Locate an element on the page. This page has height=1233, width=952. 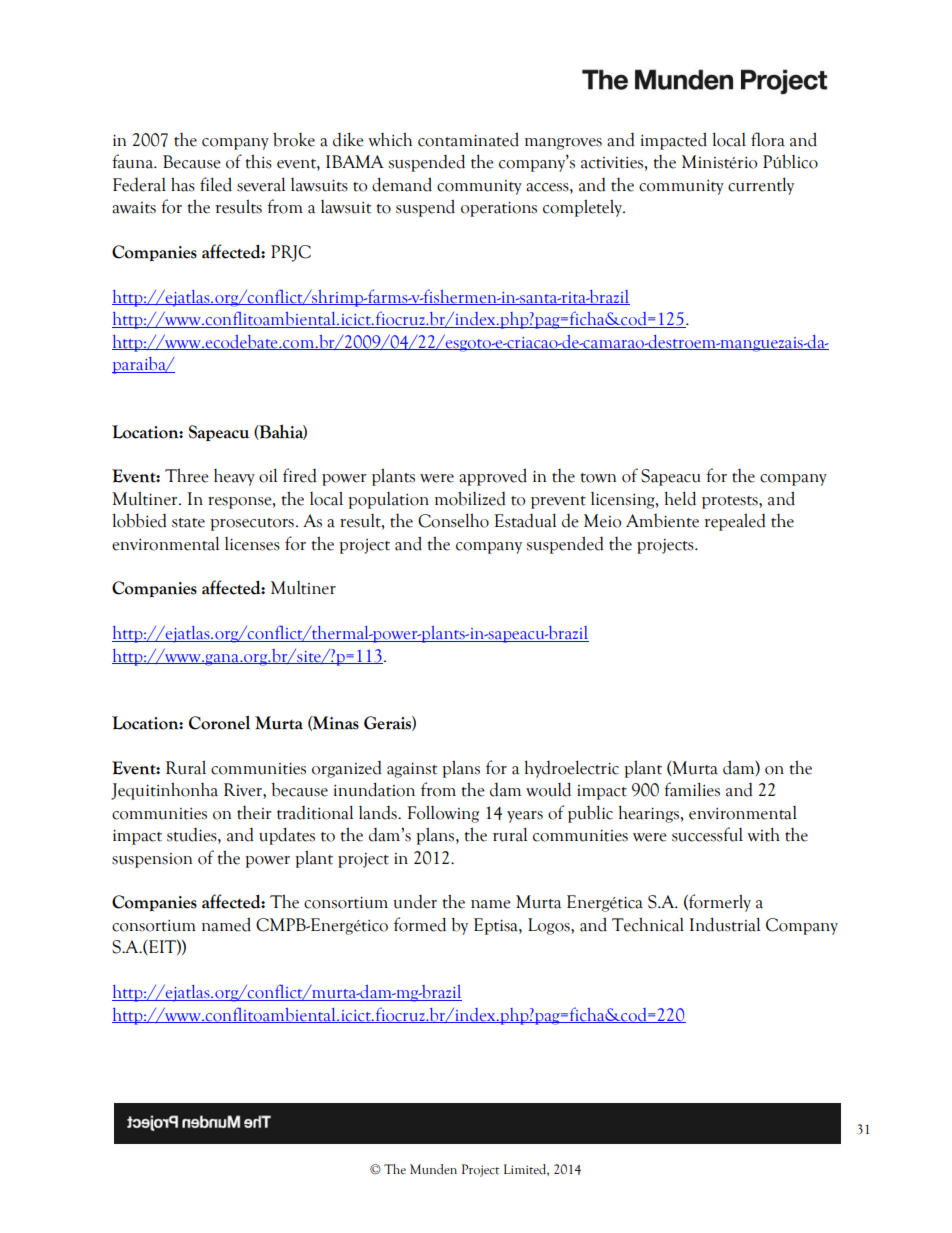
suspension is located at coordinates (152, 860).
